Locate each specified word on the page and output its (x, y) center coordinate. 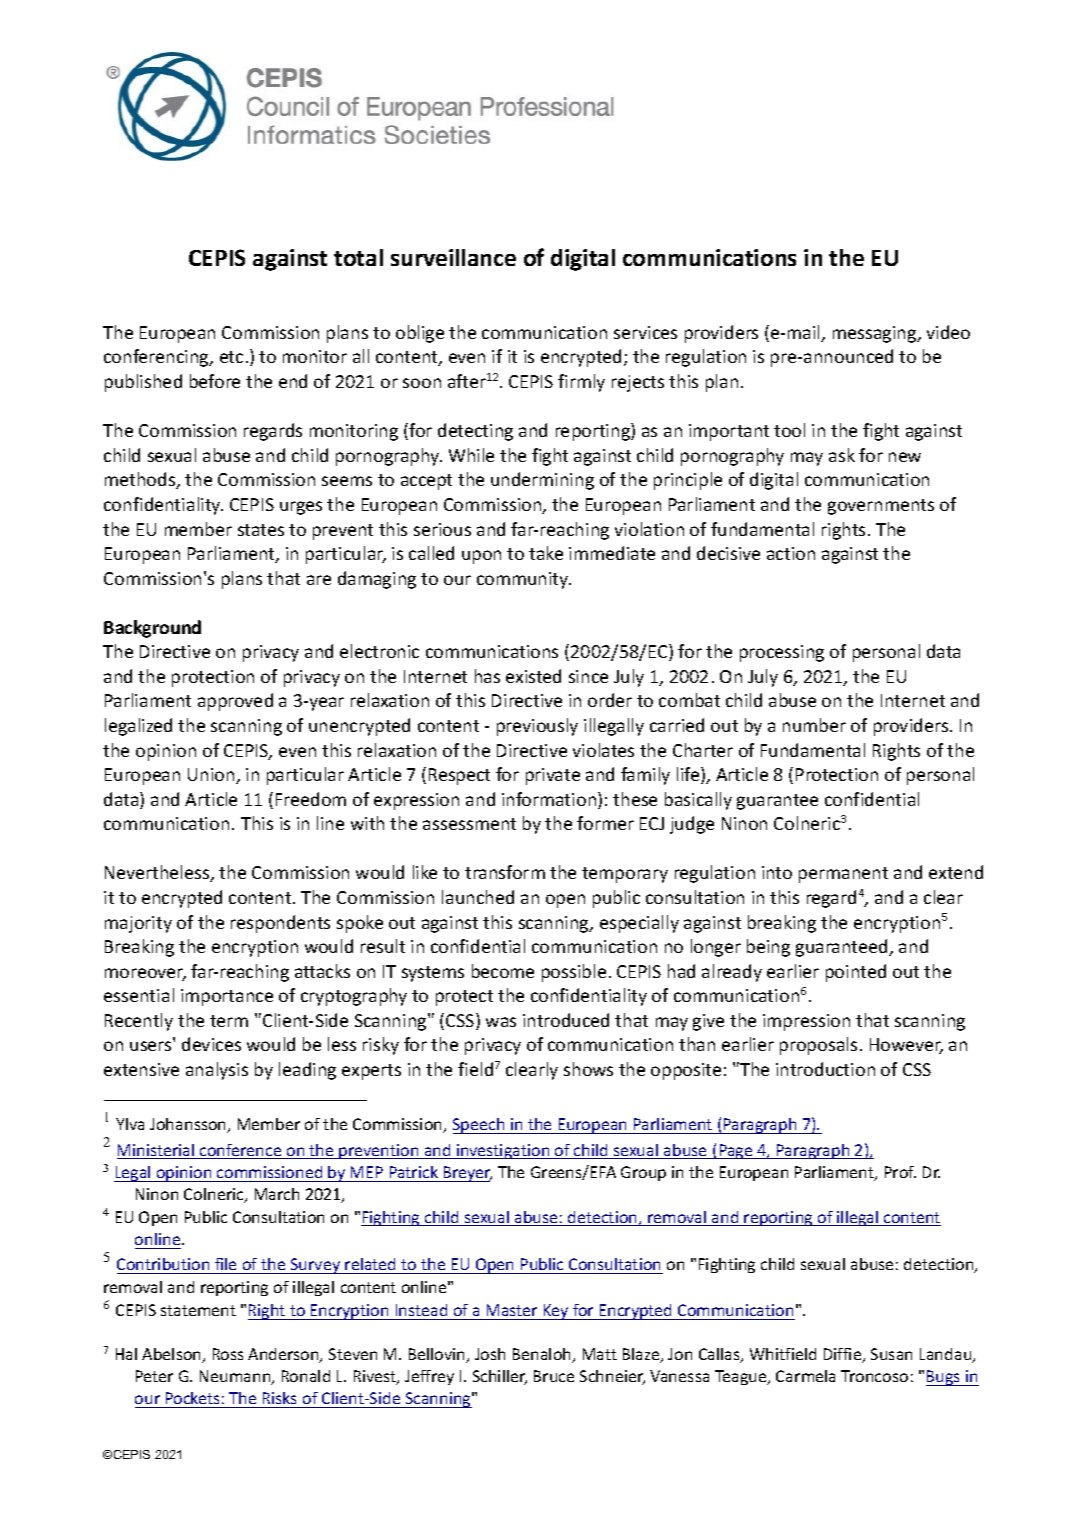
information (550, 800)
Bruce (554, 1376)
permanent (843, 875)
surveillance (453, 257)
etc (231, 357)
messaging (876, 334)
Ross (228, 1354)
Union (212, 776)
